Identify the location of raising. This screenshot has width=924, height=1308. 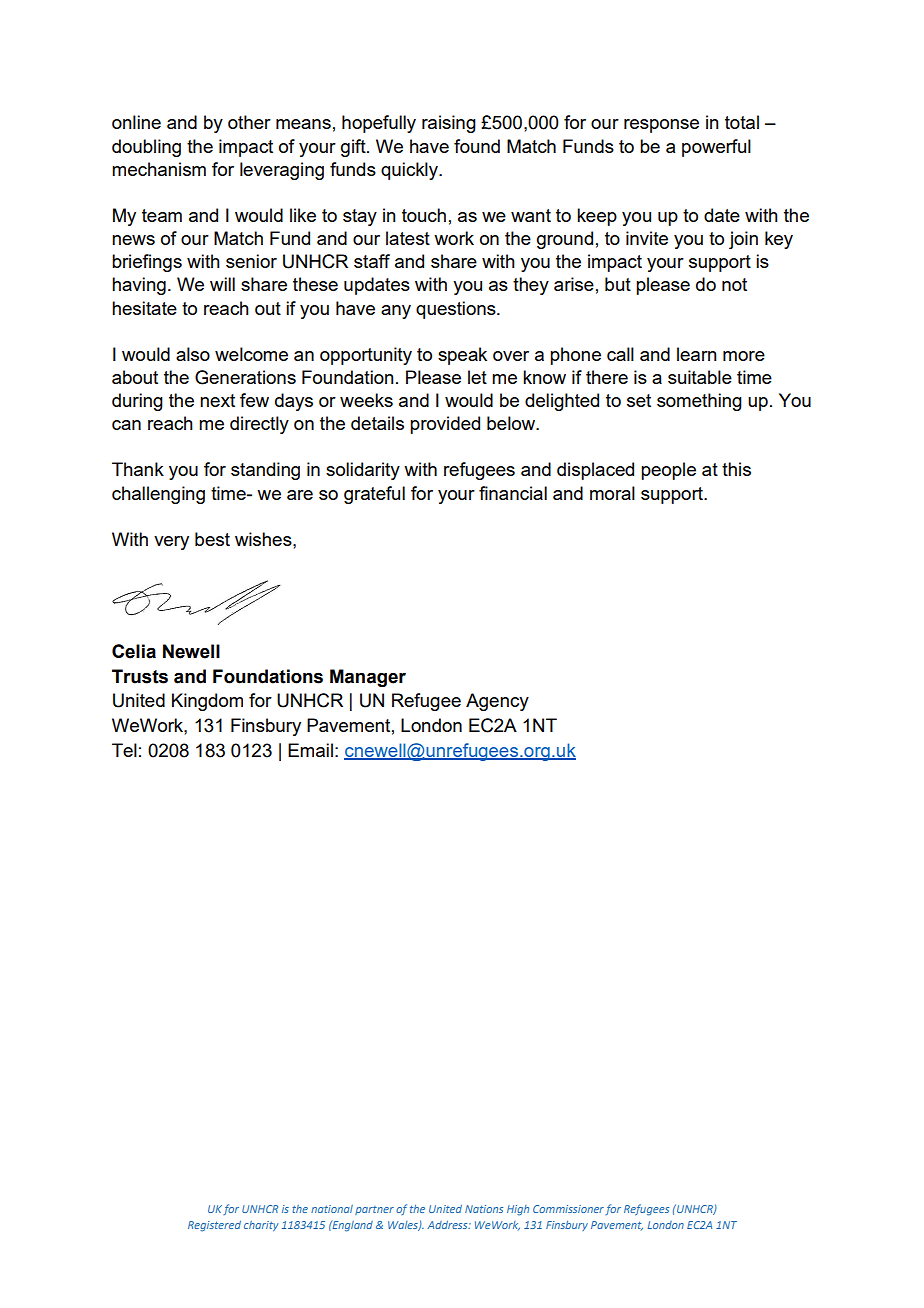
(449, 124).
